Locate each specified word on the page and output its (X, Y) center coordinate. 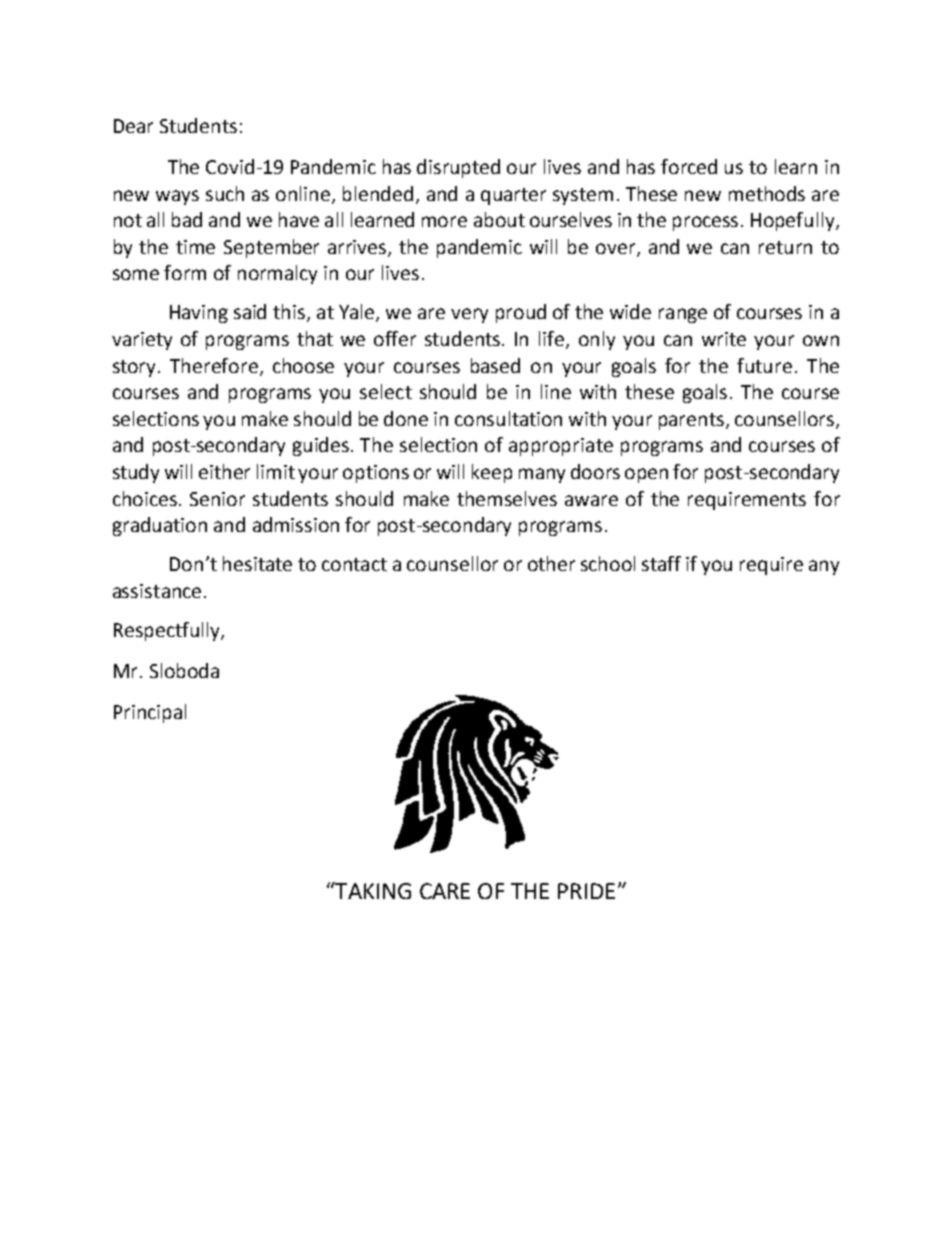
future (764, 365)
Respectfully (168, 631)
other (551, 563)
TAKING (372, 890)
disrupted (458, 168)
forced (689, 166)
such (225, 193)
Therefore (214, 365)
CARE (445, 891)
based (495, 365)
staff (661, 563)
